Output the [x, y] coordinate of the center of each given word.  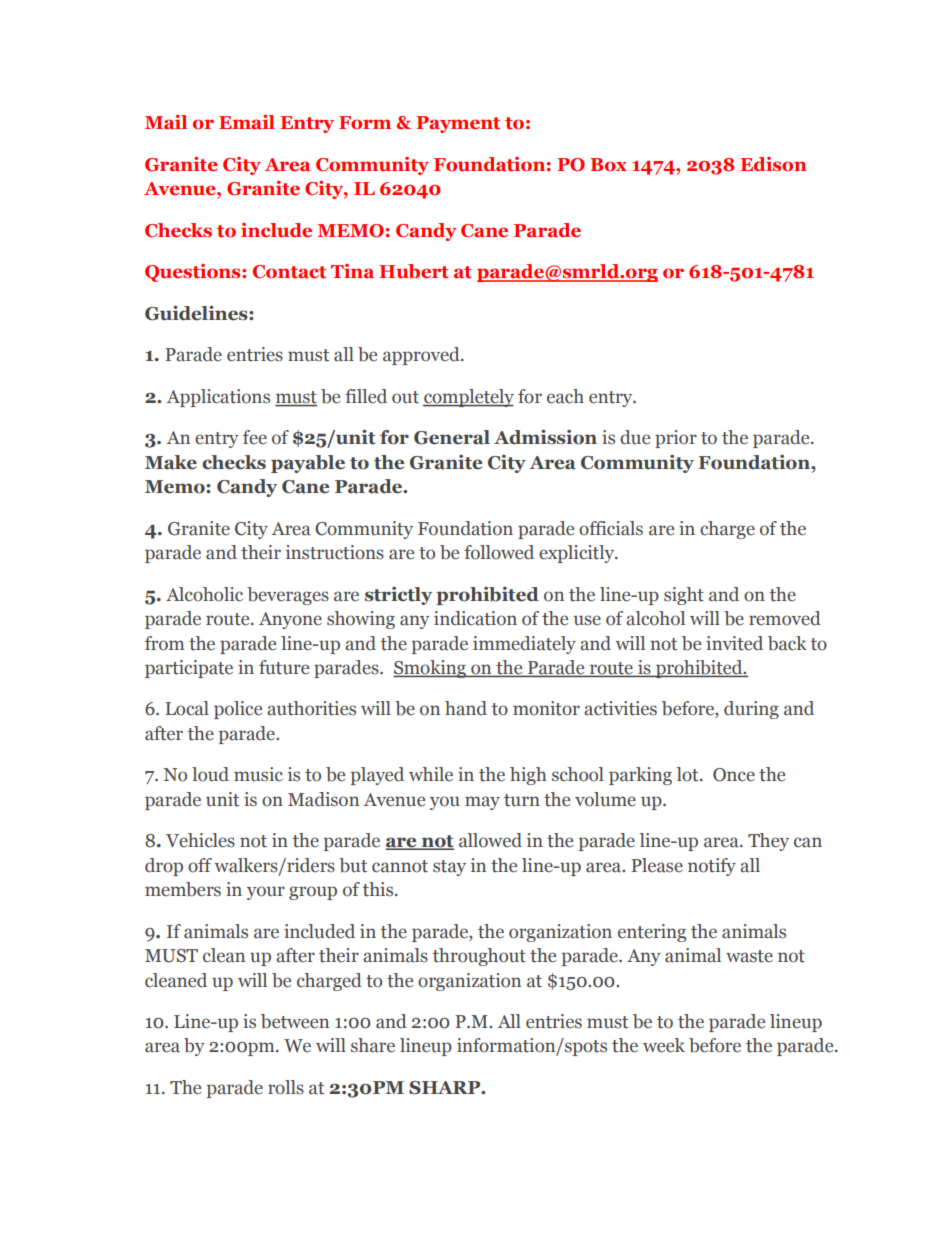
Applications [218, 398]
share [373, 1045]
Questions [194, 273]
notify [712, 867]
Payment [458, 124]
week [664, 1045]
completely [468, 398]
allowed [490, 840]
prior [676, 439]
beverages [288, 596]
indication [475, 618]
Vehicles [200, 840]
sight [684, 596]
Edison [773, 164]
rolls [286, 1087]
